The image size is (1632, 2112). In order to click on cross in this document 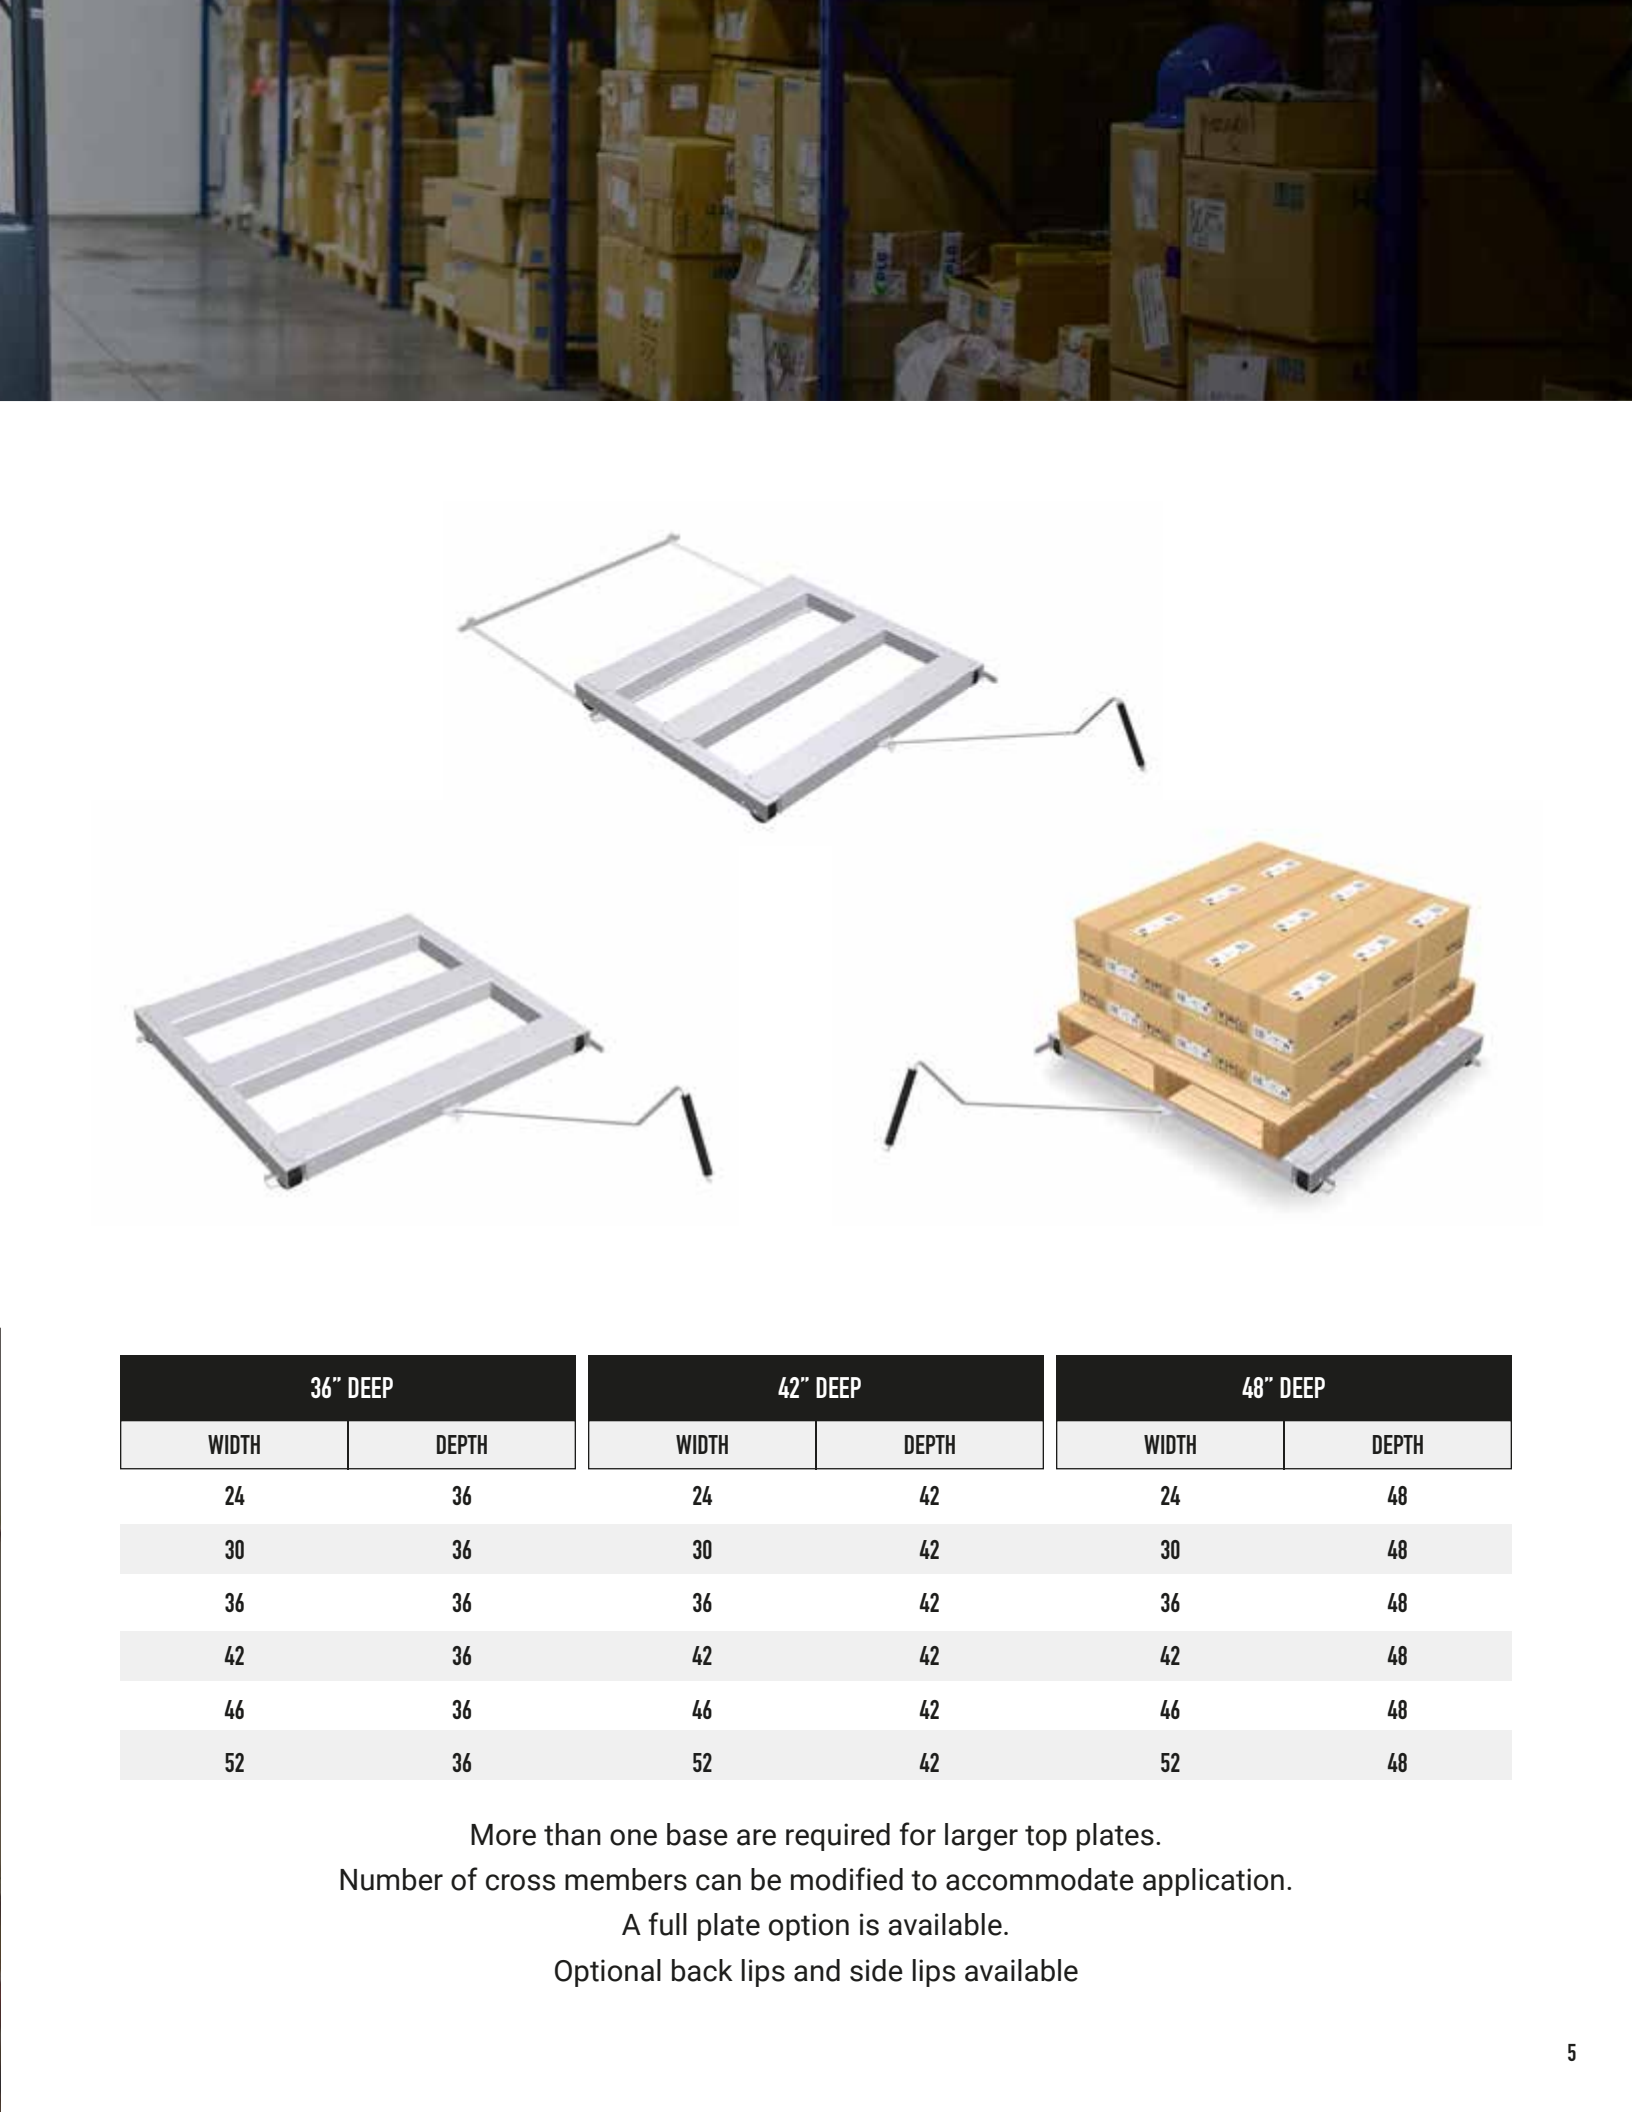, I will do `click(520, 1882)`.
